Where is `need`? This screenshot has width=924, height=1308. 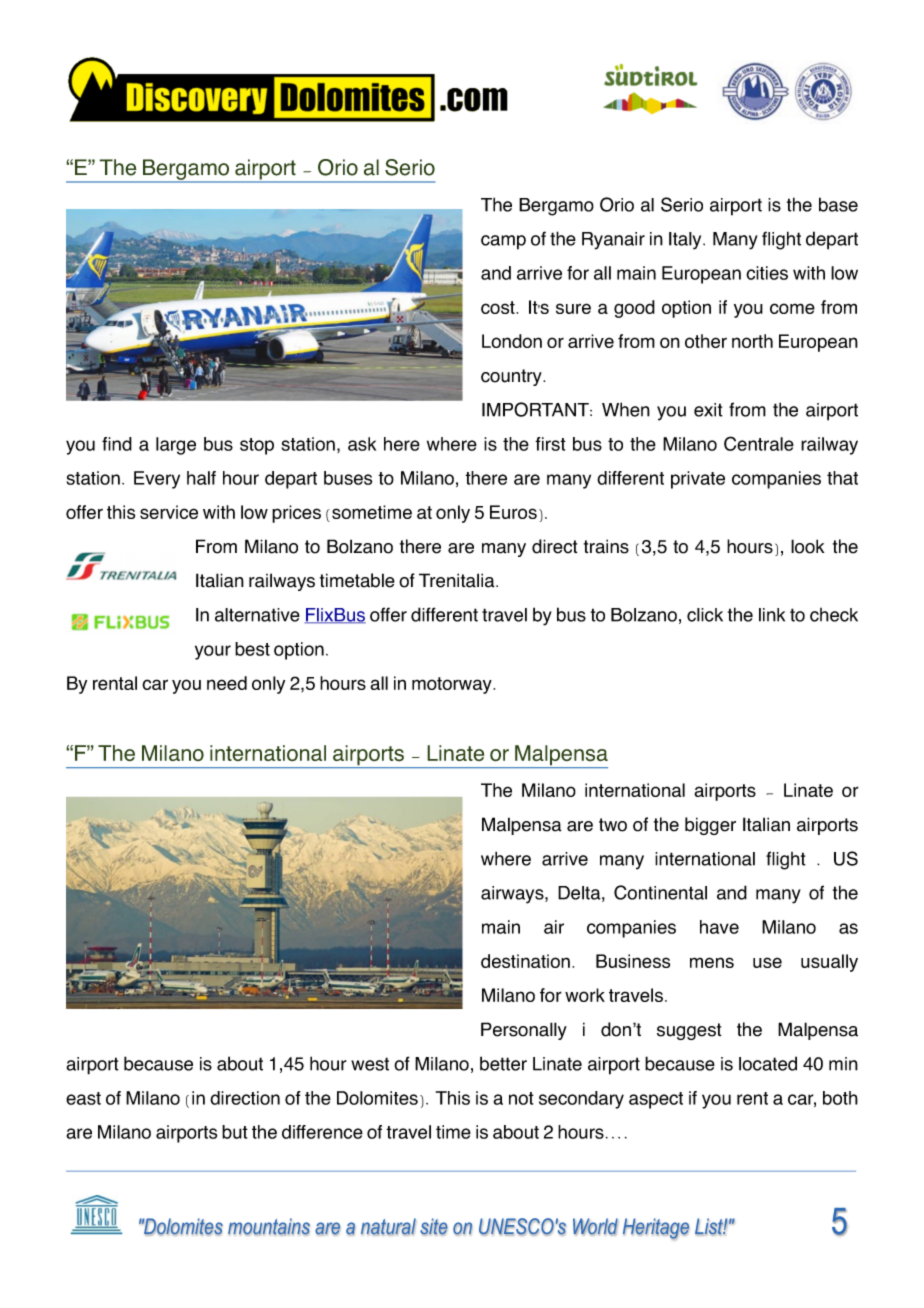
need is located at coordinates (227, 683).
